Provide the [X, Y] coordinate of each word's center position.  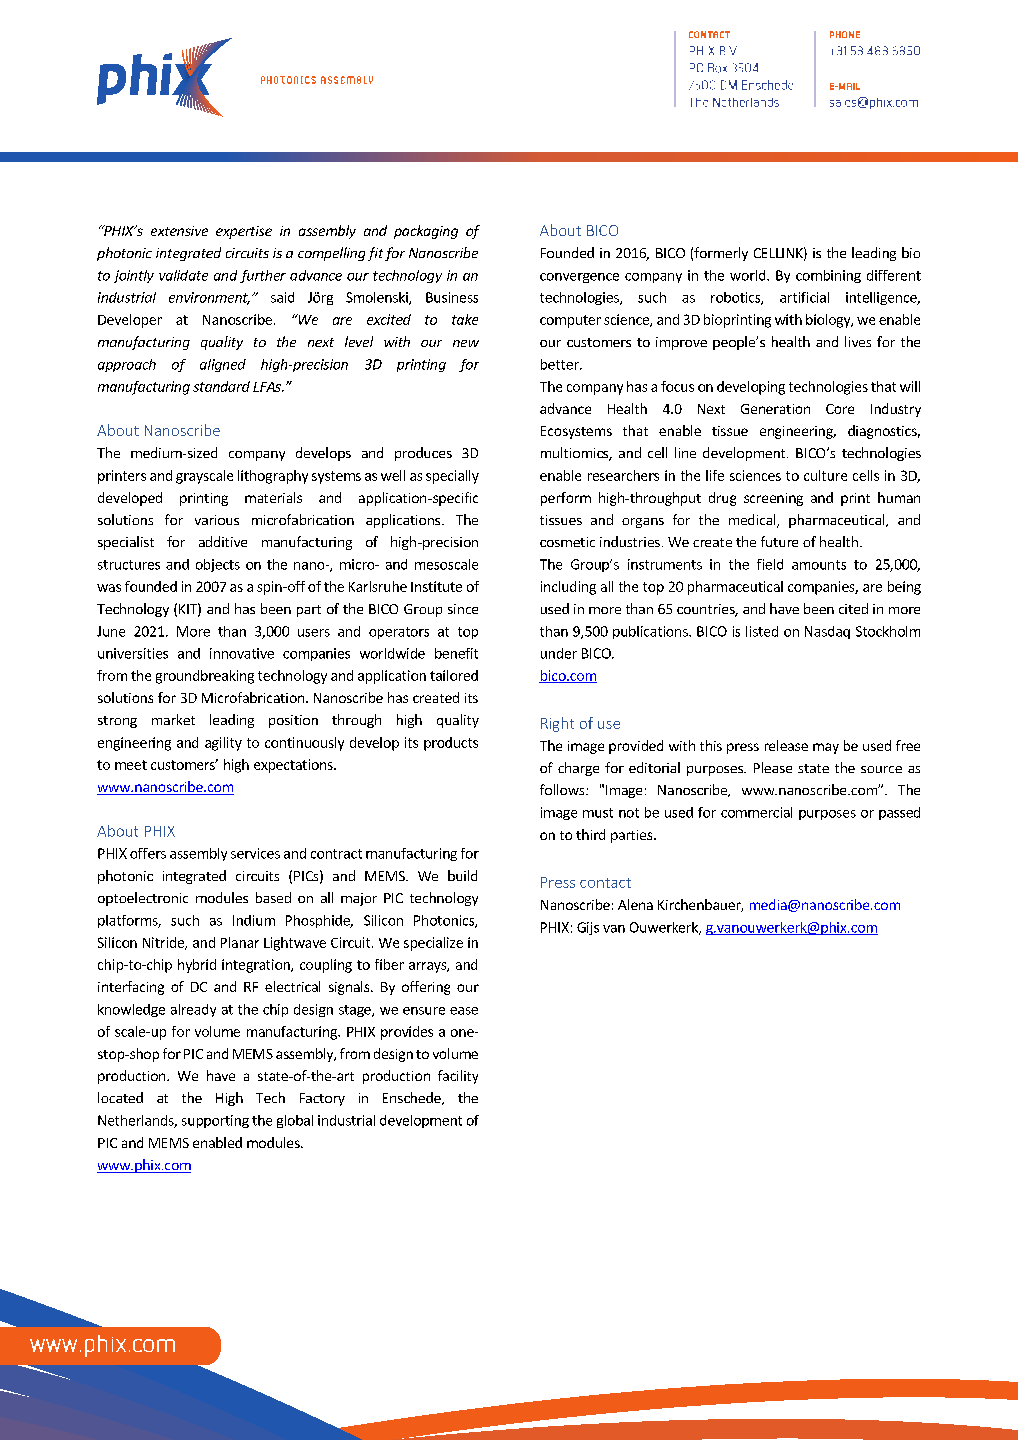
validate [183, 275]
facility [458, 1077]
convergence [579, 278]
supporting [215, 1121]
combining [828, 276]
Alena [635, 904]
